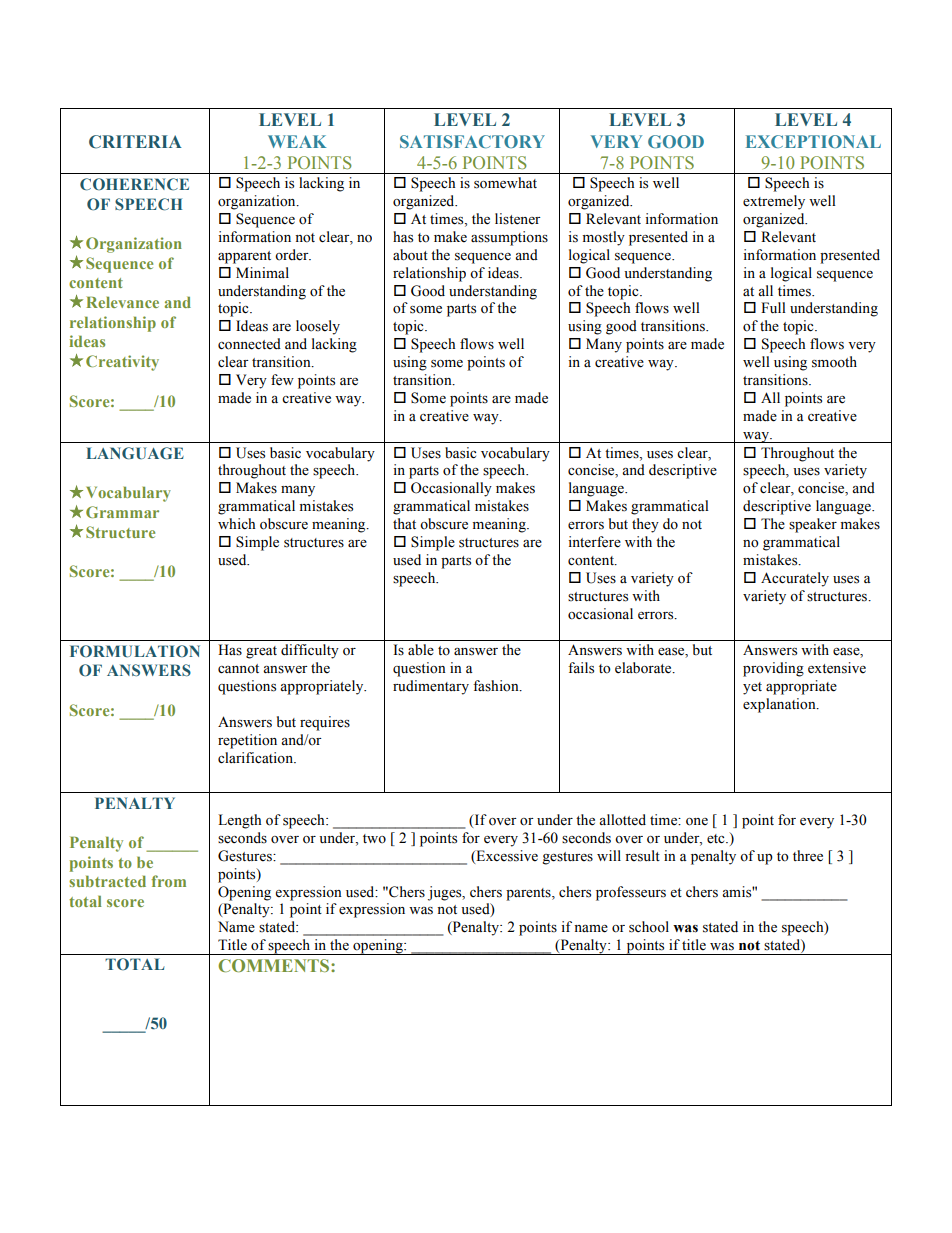 This screenshot has width=952, height=1233. What do you see at coordinates (774, 202) in the screenshot?
I see `extremely` at bounding box center [774, 202].
